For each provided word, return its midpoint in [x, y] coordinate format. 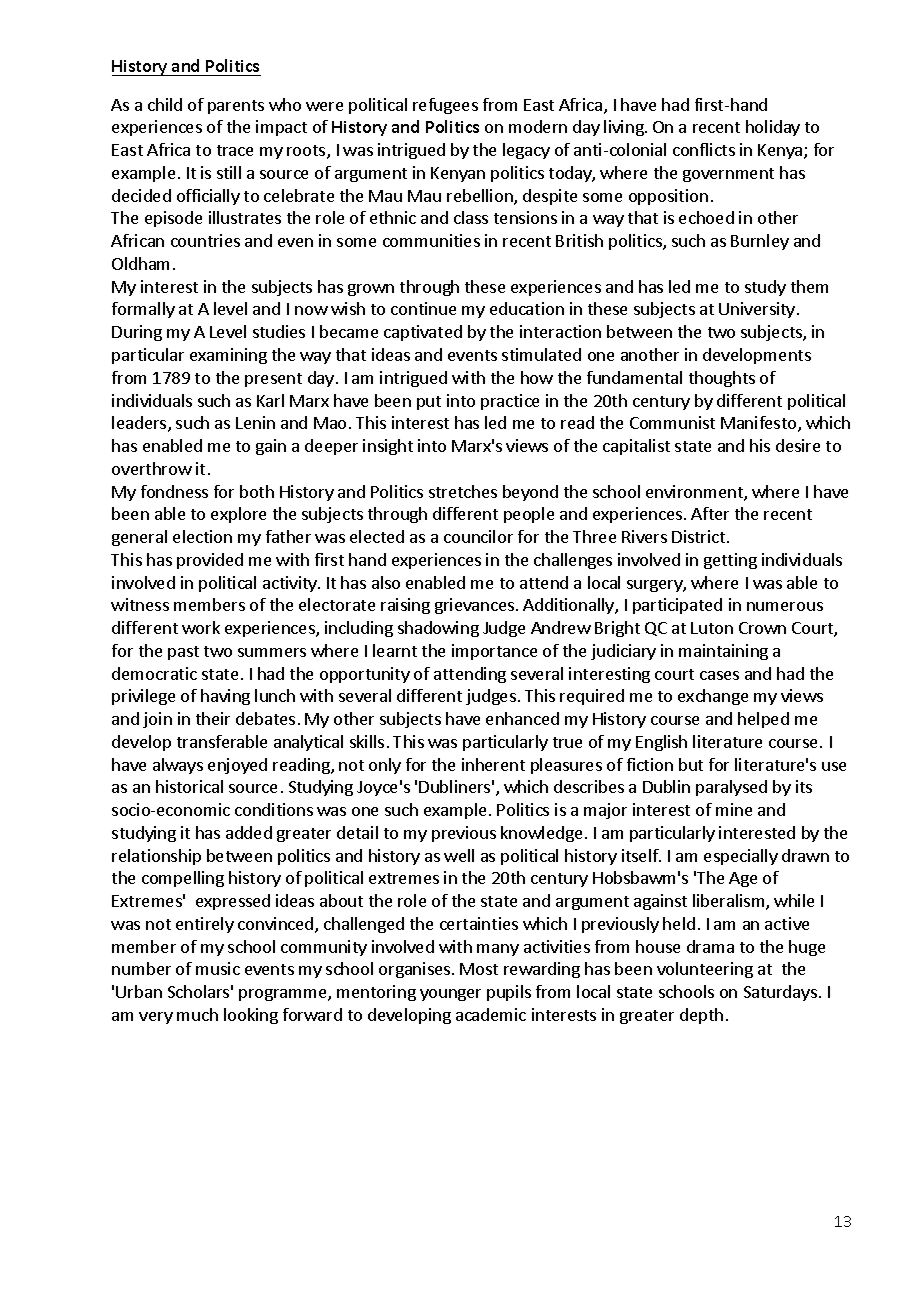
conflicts [704, 149]
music [218, 968]
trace [235, 150]
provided [210, 561]
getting [730, 561]
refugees [445, 106]
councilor [478, 536]
